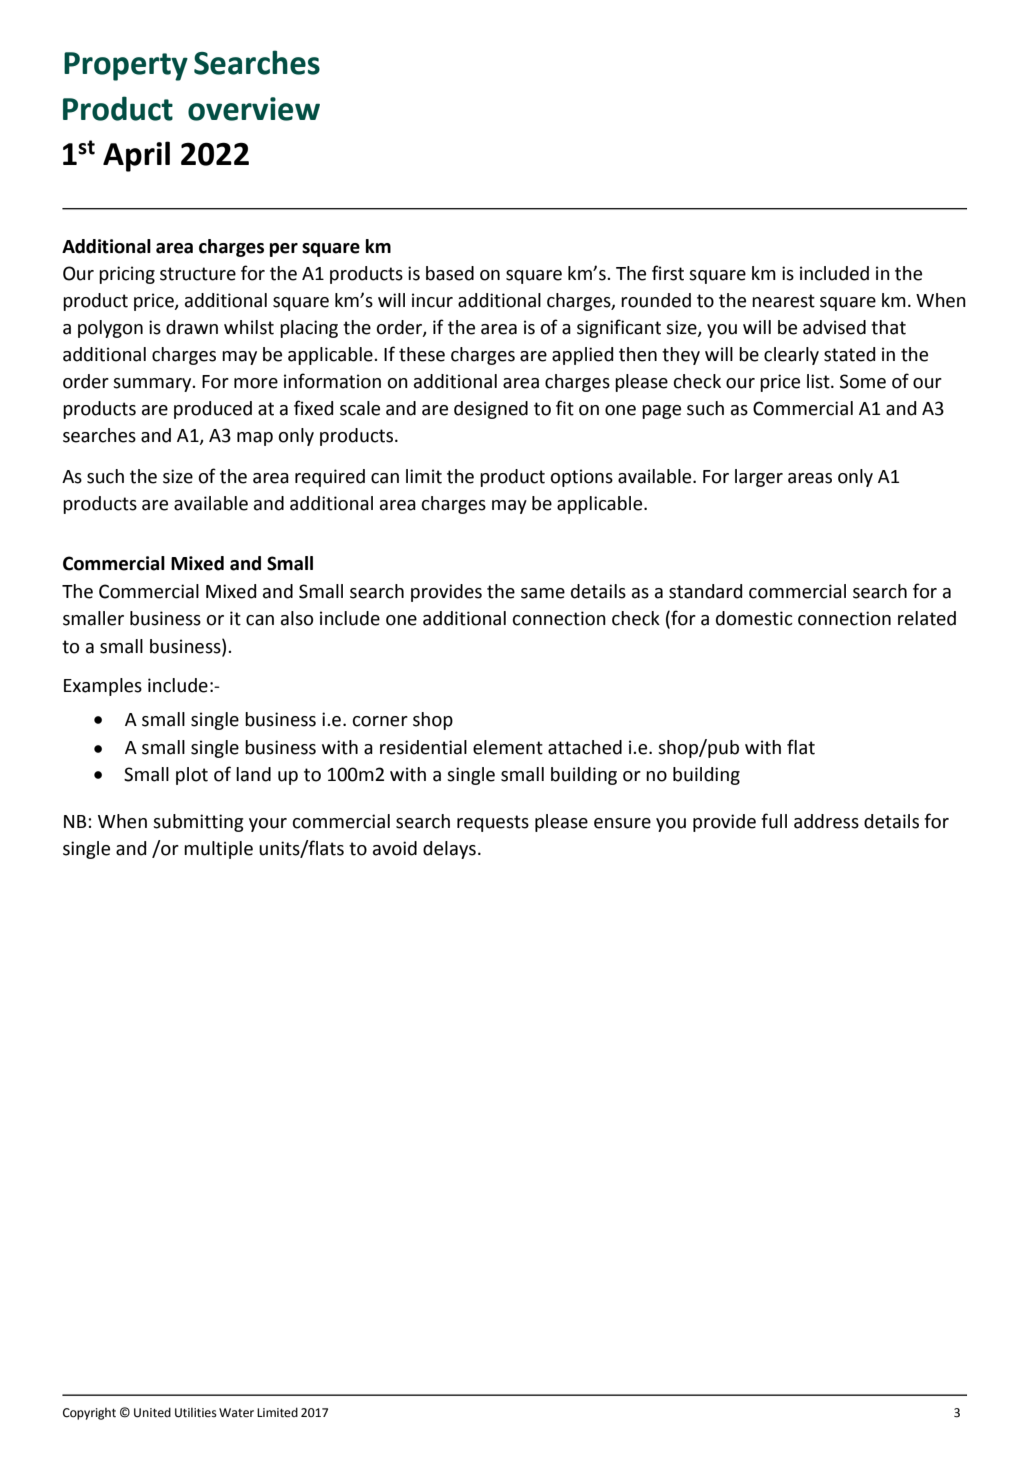 This document has height=1460, width=1033. What do you see at coordinates (254, 109) in the document?
I see `overview` at bounding box center [254, 109].
